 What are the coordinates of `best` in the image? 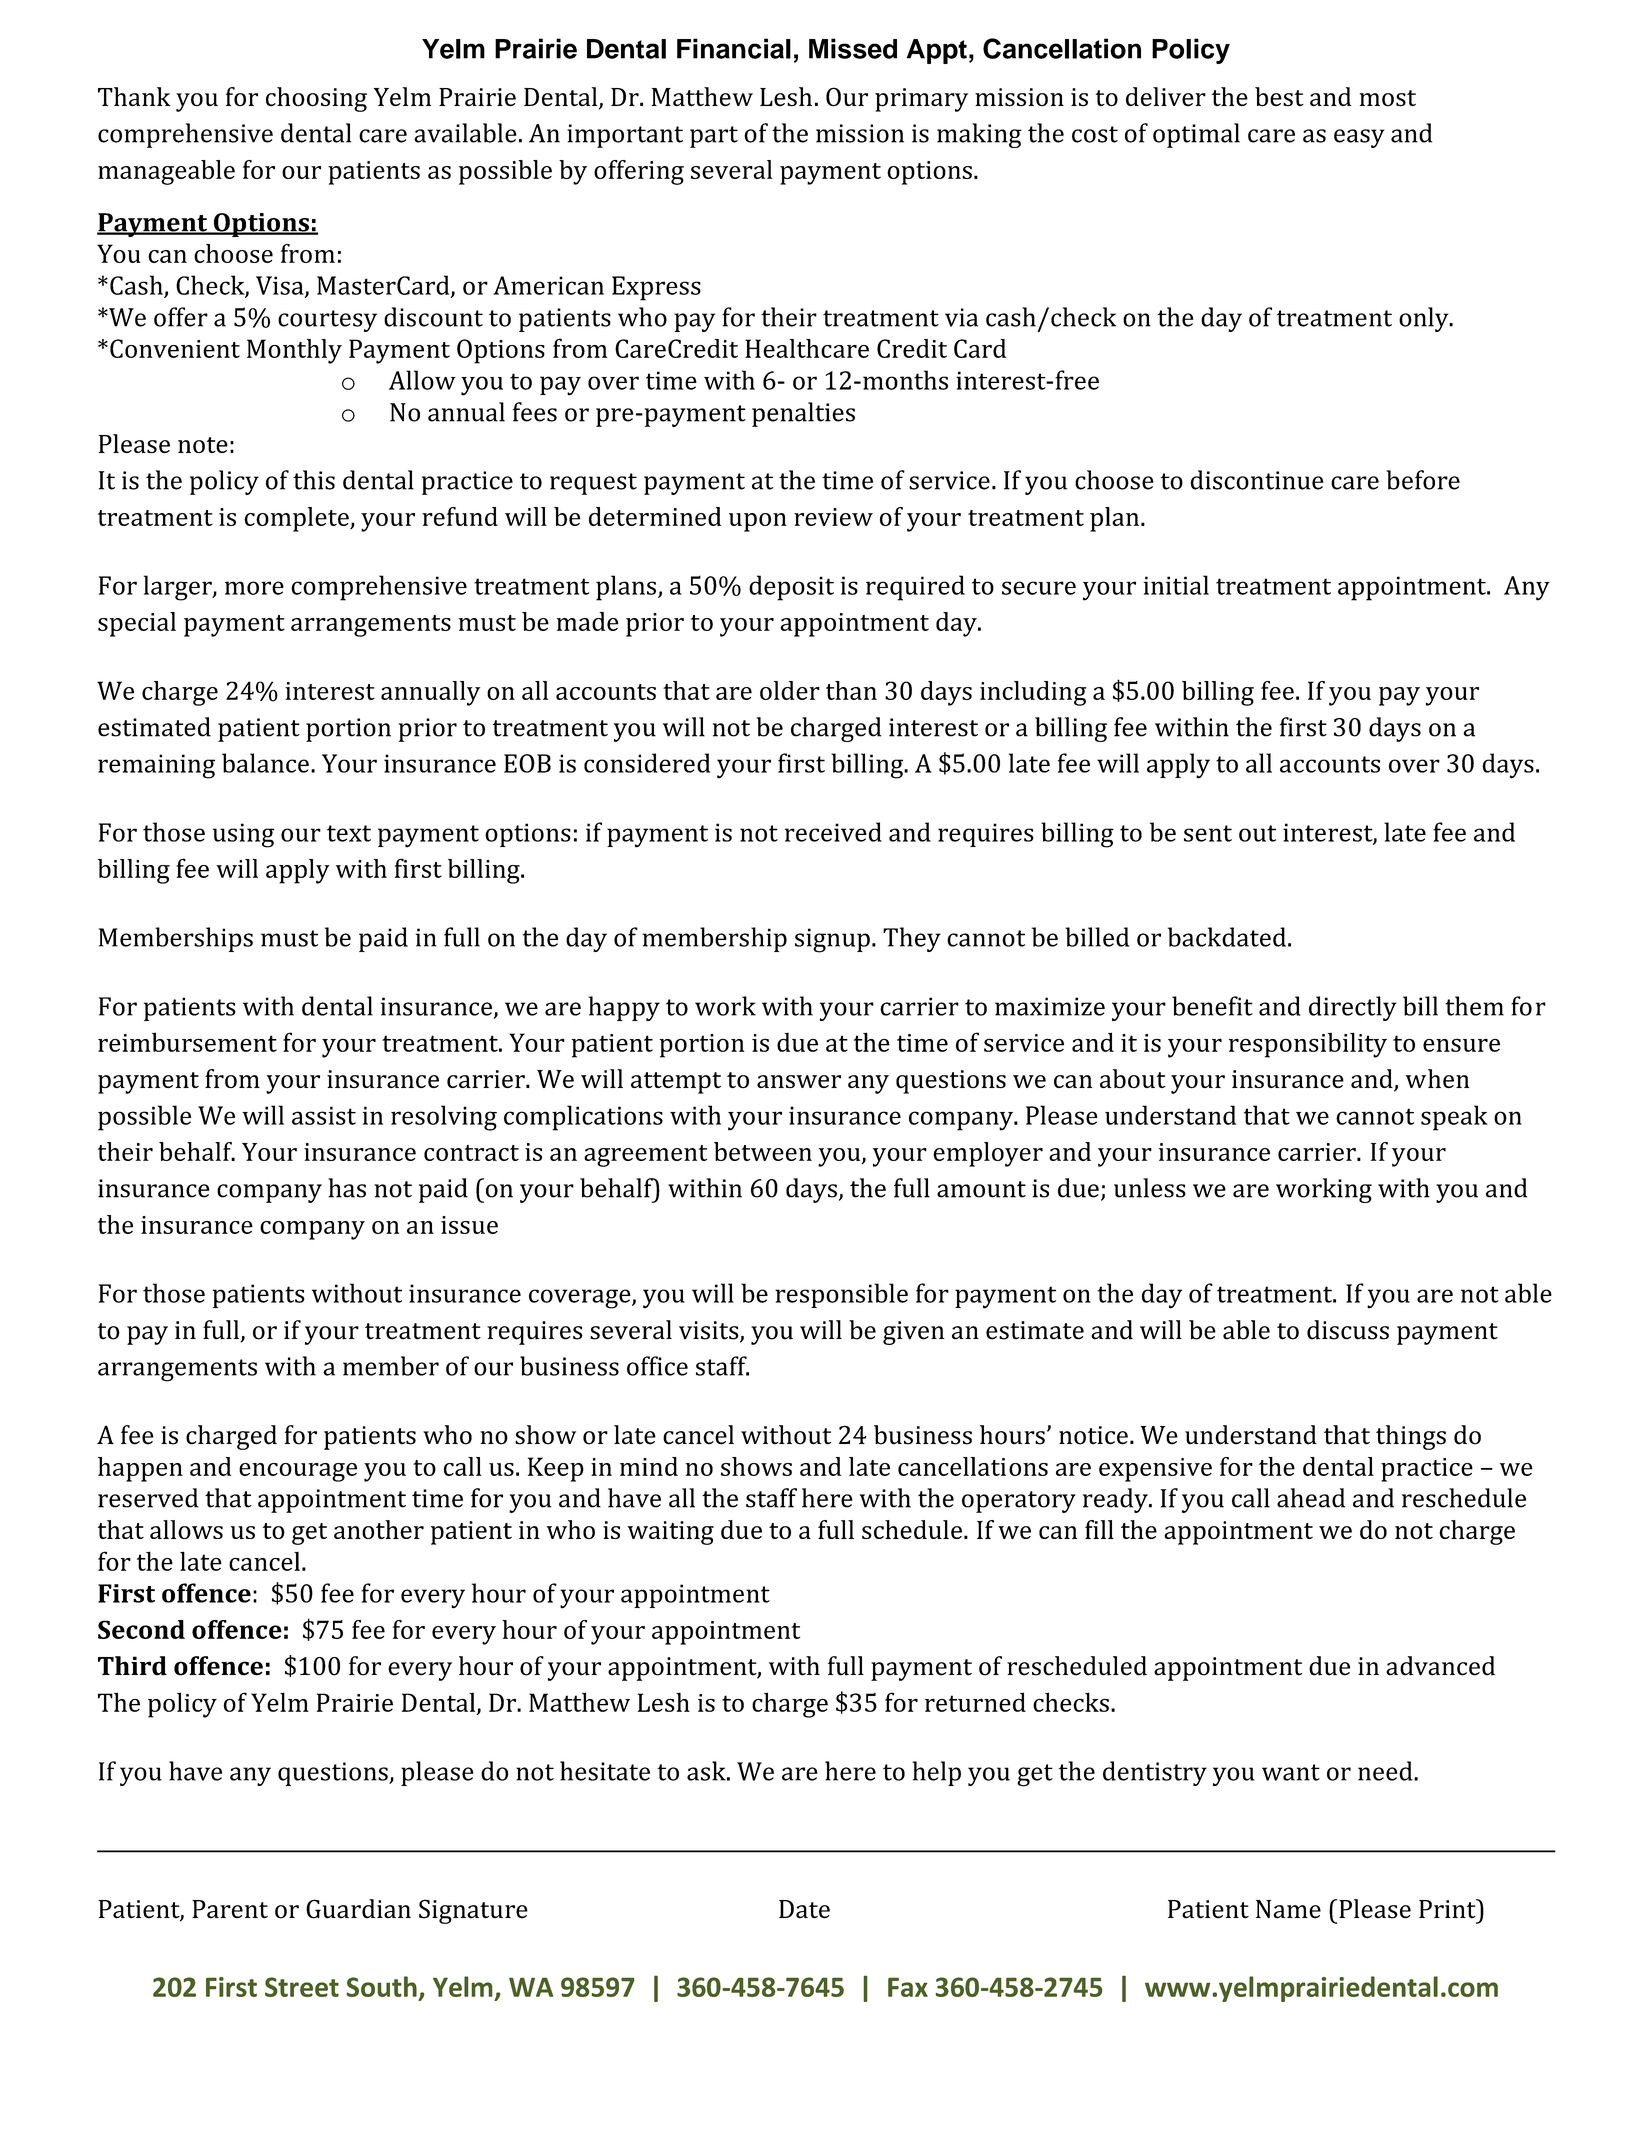 It's located at (1279, 97).
